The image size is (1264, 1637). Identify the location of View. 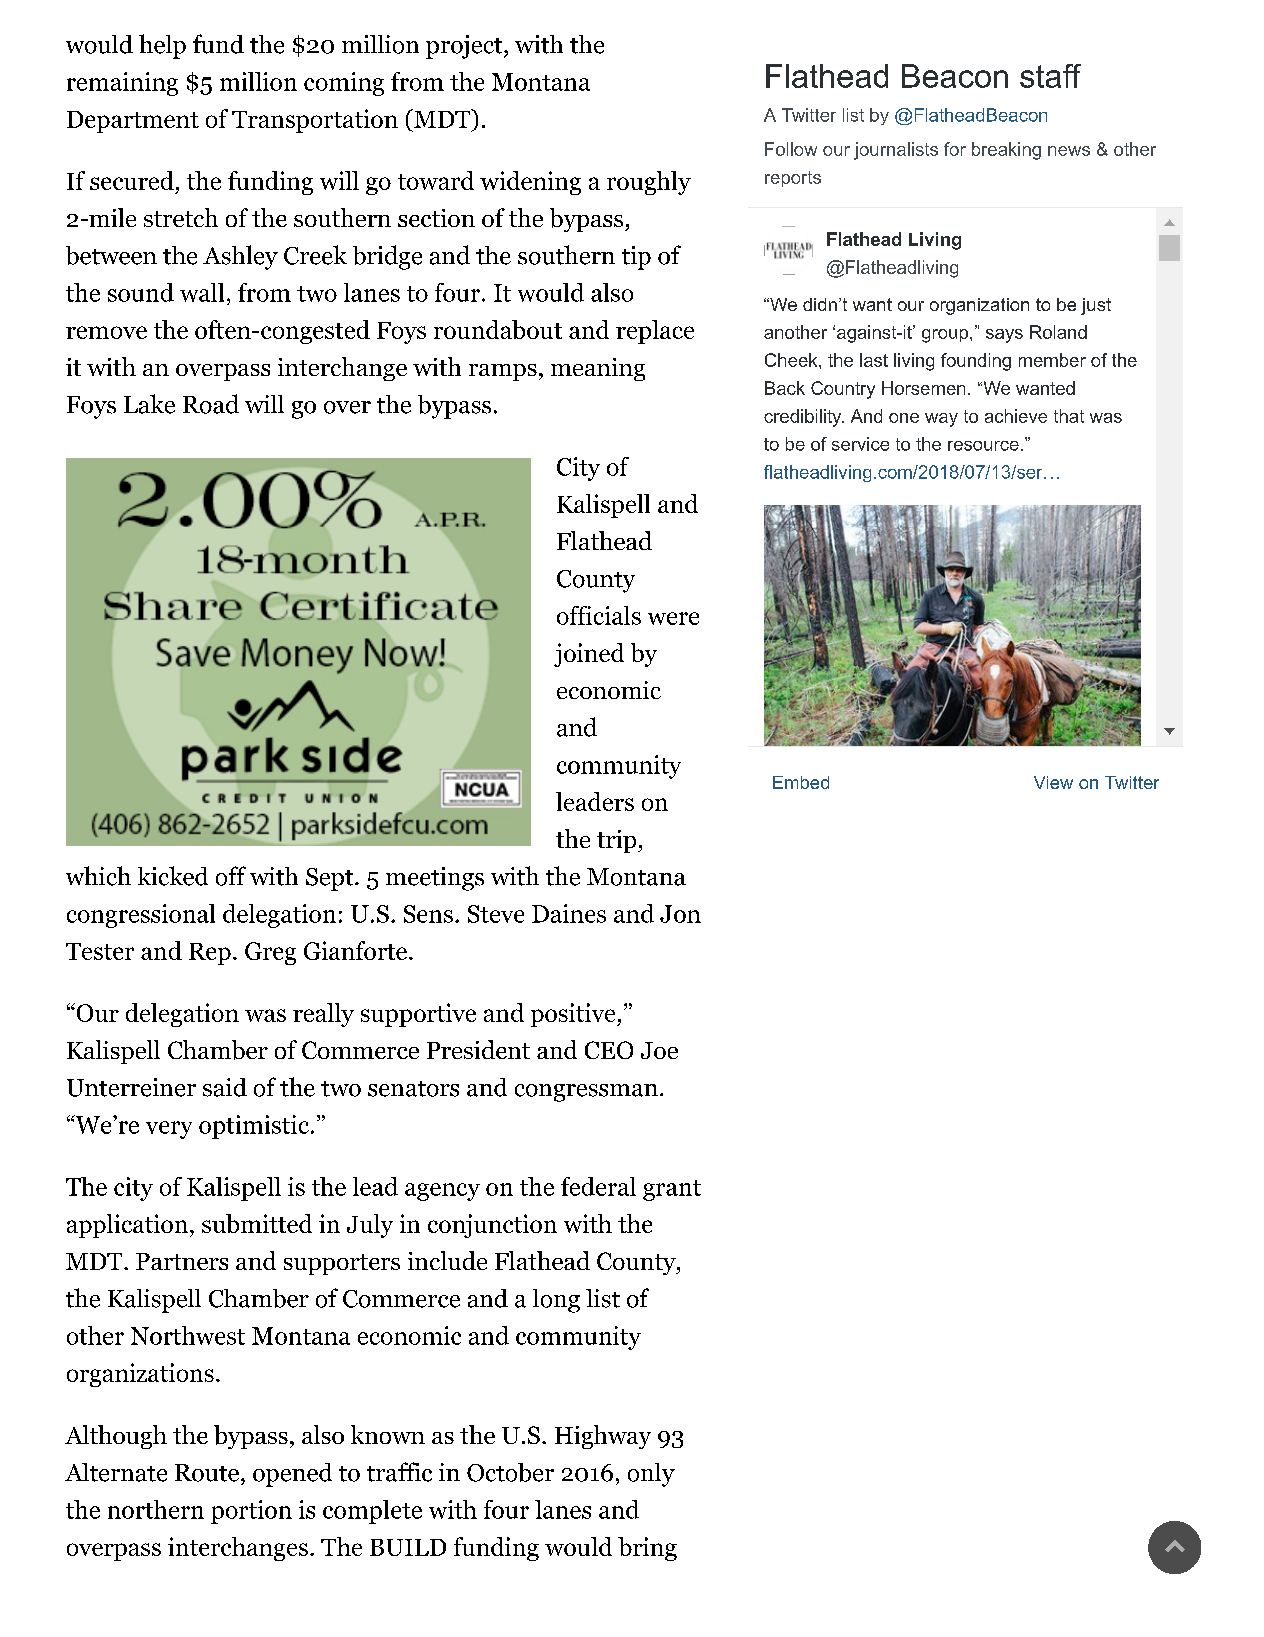
(1053, 782).
